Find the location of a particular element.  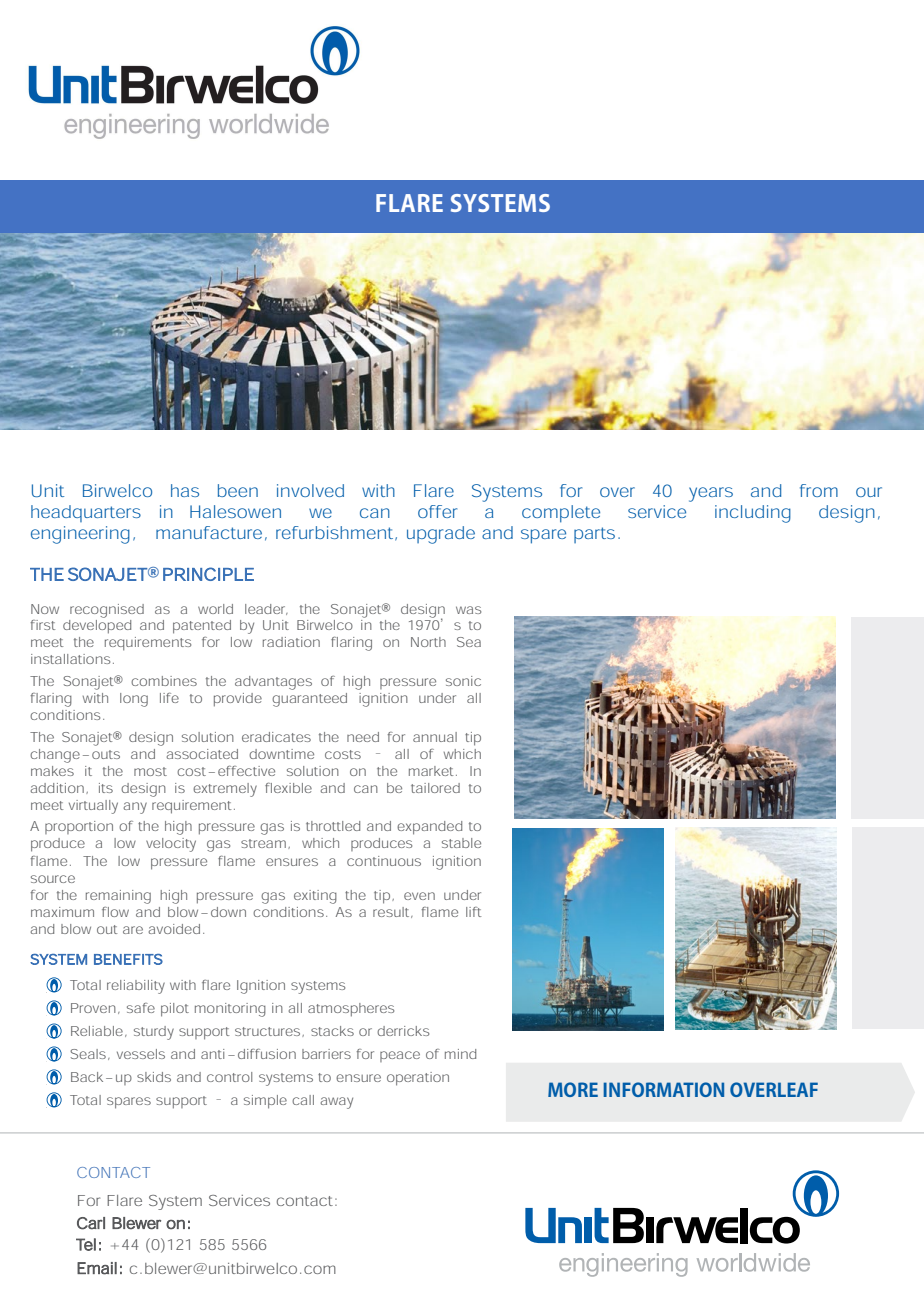

peace is located at coordinates (400, 1056).
